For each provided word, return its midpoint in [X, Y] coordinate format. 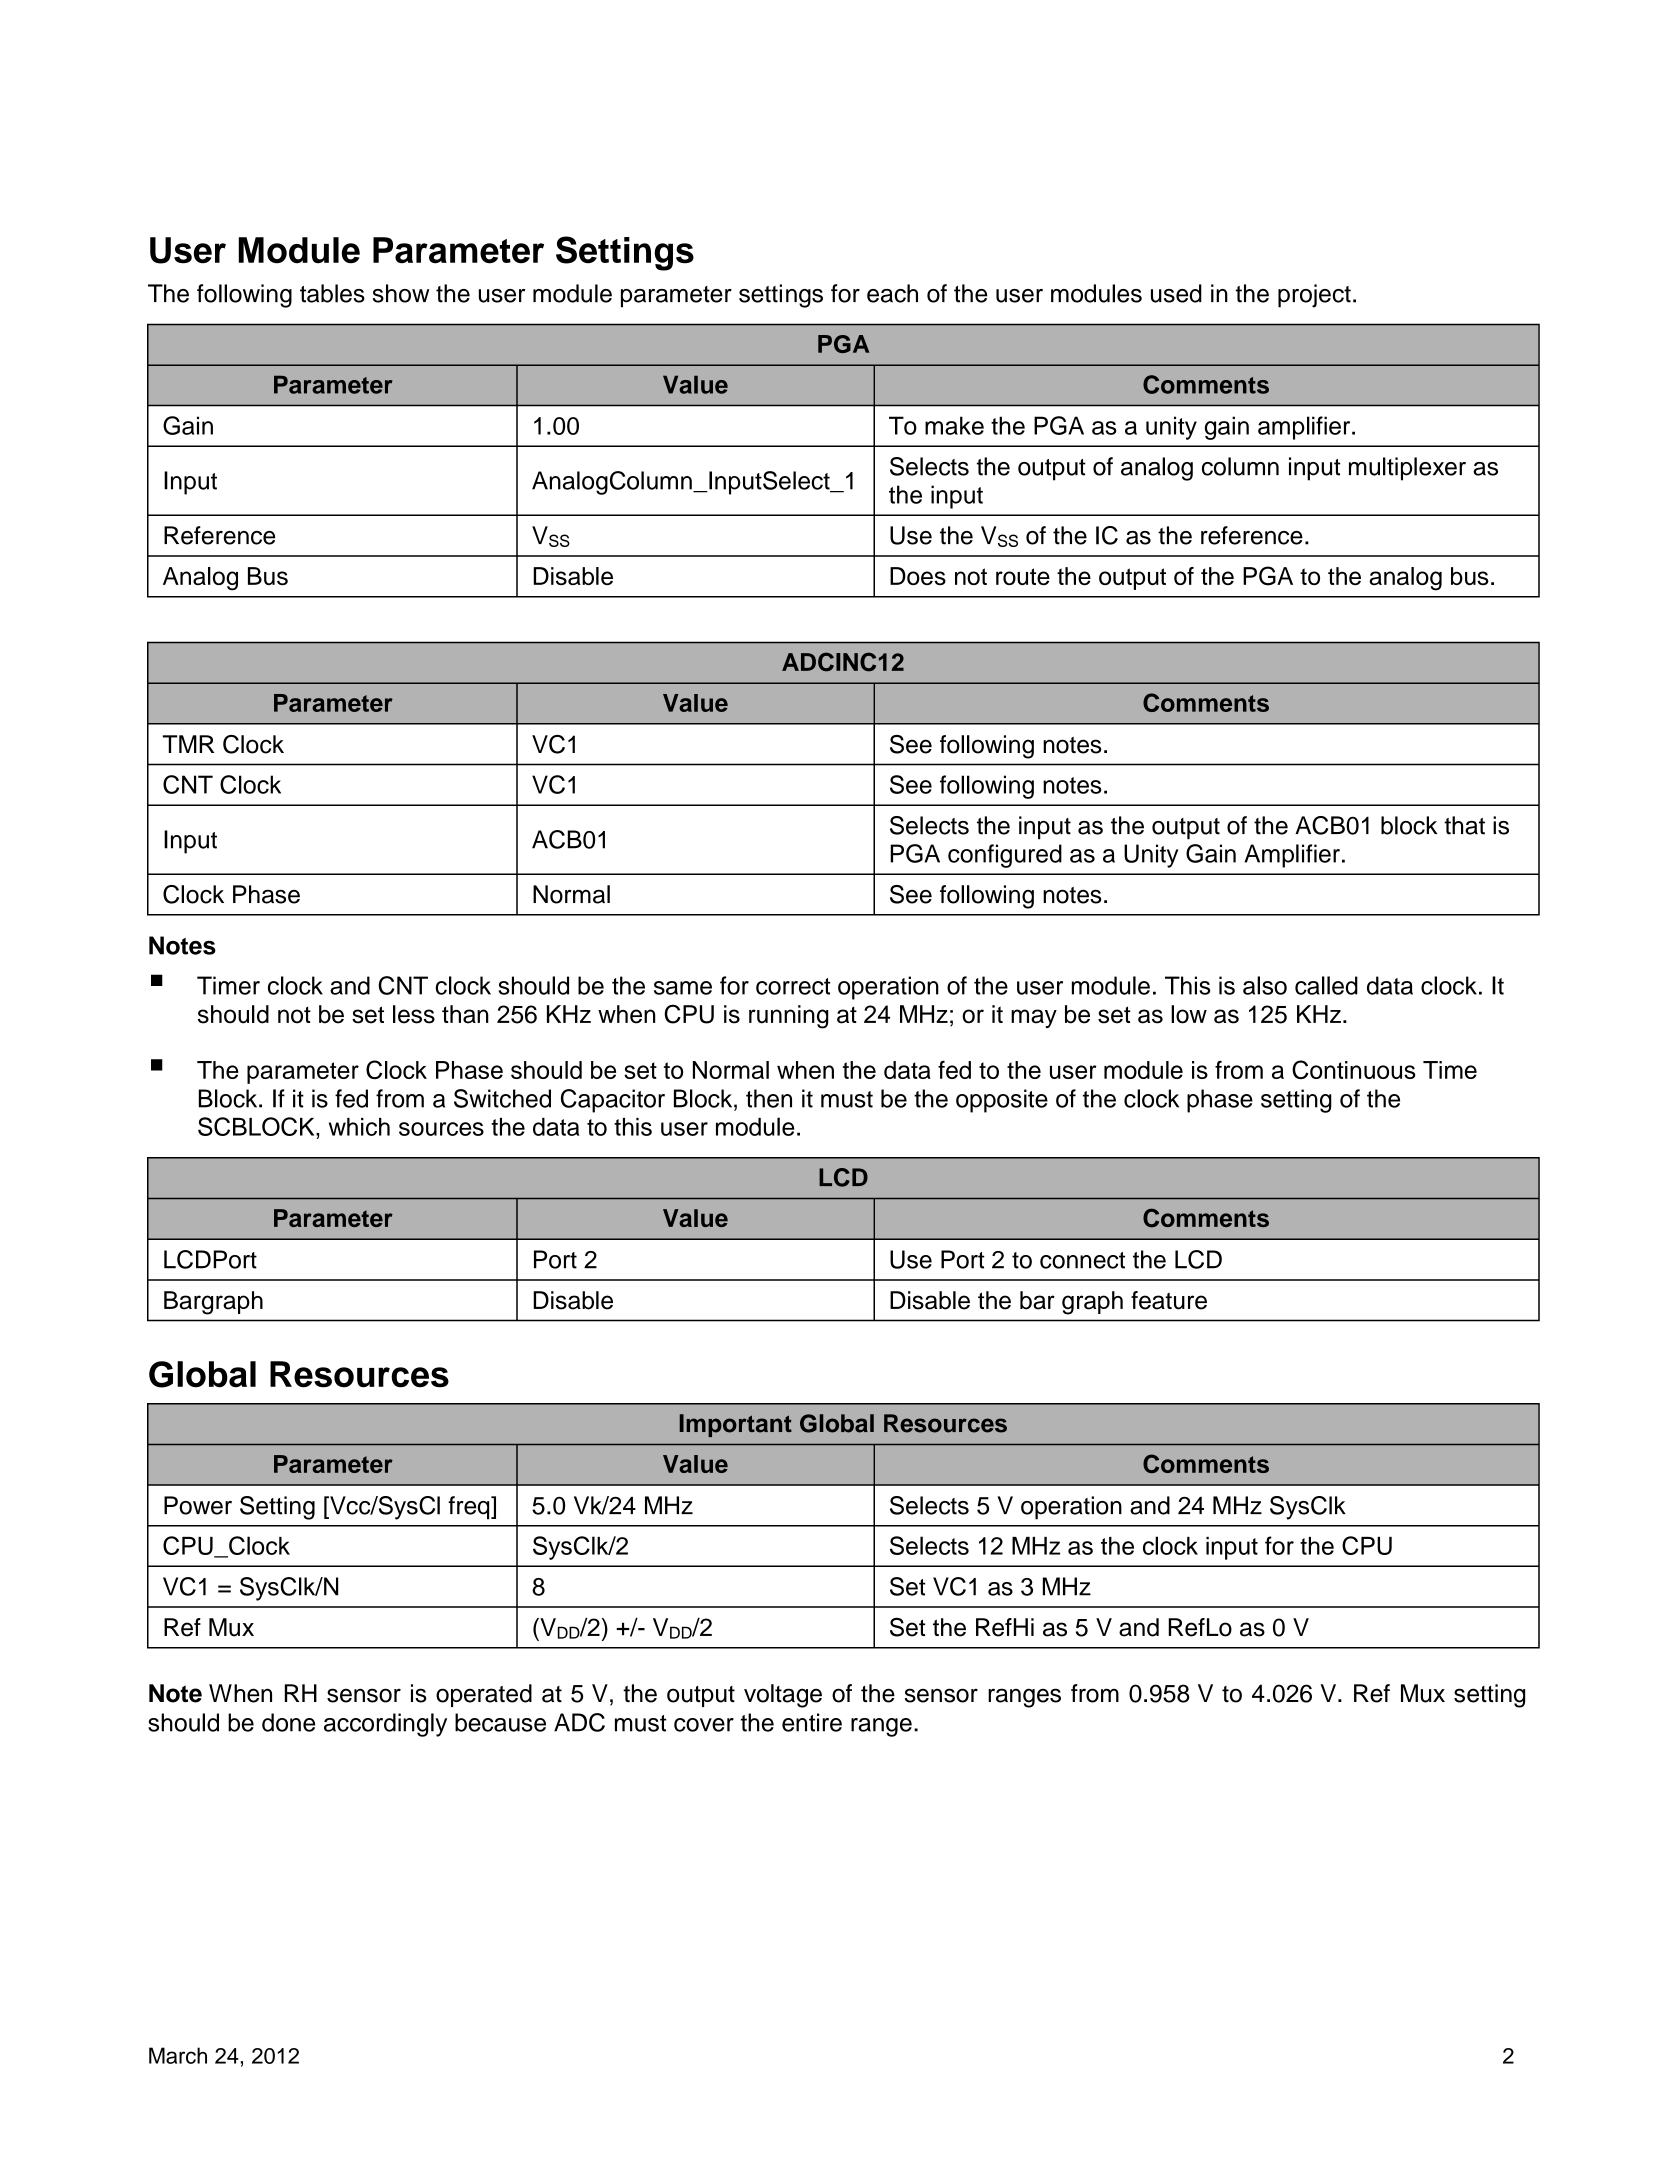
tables [332, 293]
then [769, 1098]
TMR [188, 744]
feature [1169, 1300]
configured [1005, 856]
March [178, 2055]
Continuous [1354, 1069]
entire [812, 1722]
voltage [783, 1696]
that [1464, 825]
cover [704, 1725]
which [359, 1127]
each [892, 293]
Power [198, 1505]
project [1314, 296]
